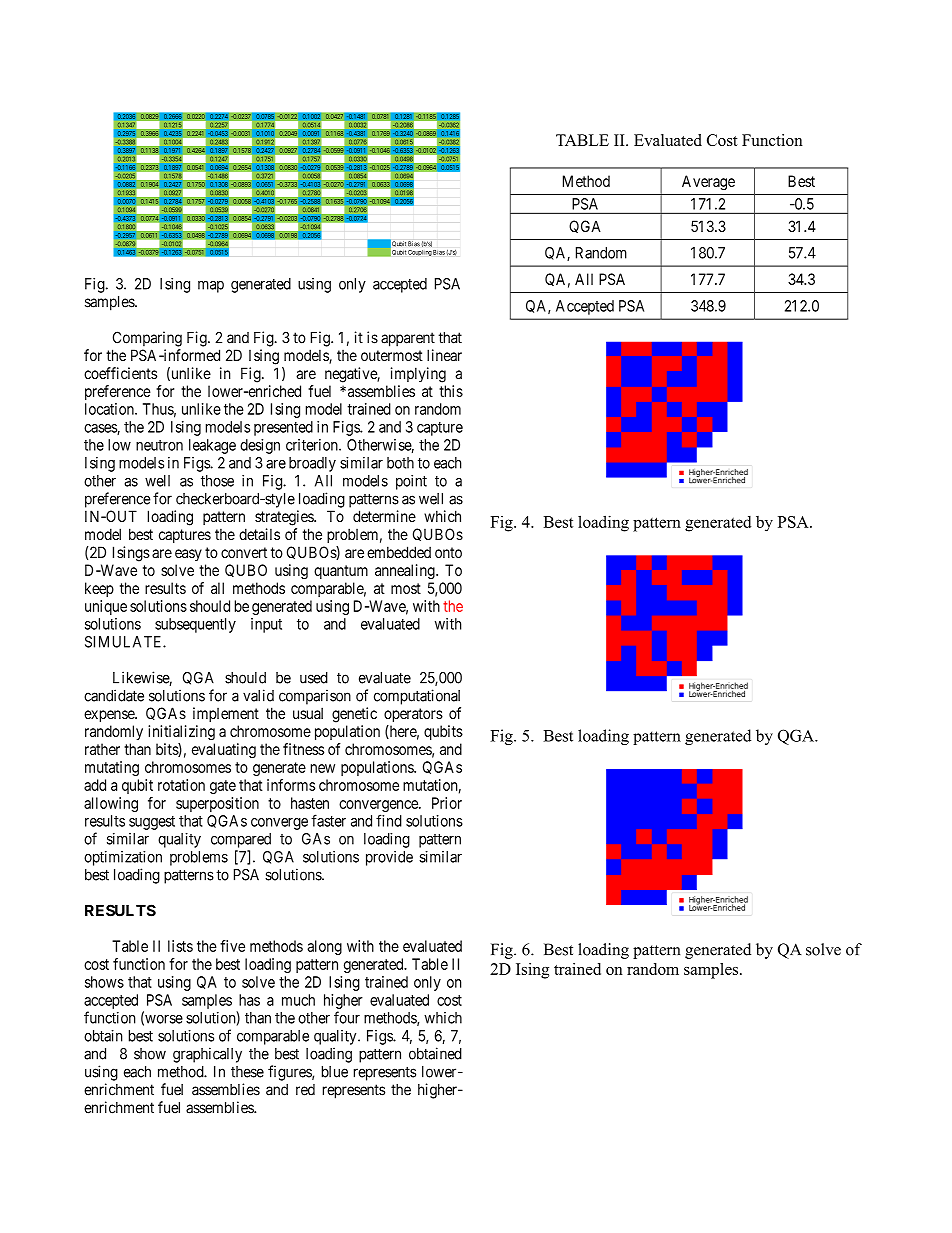 The width and height of the image is (952, 1233). Describe the element at coordinates (420, 253) in the image. I see `Coupling` at that location.
